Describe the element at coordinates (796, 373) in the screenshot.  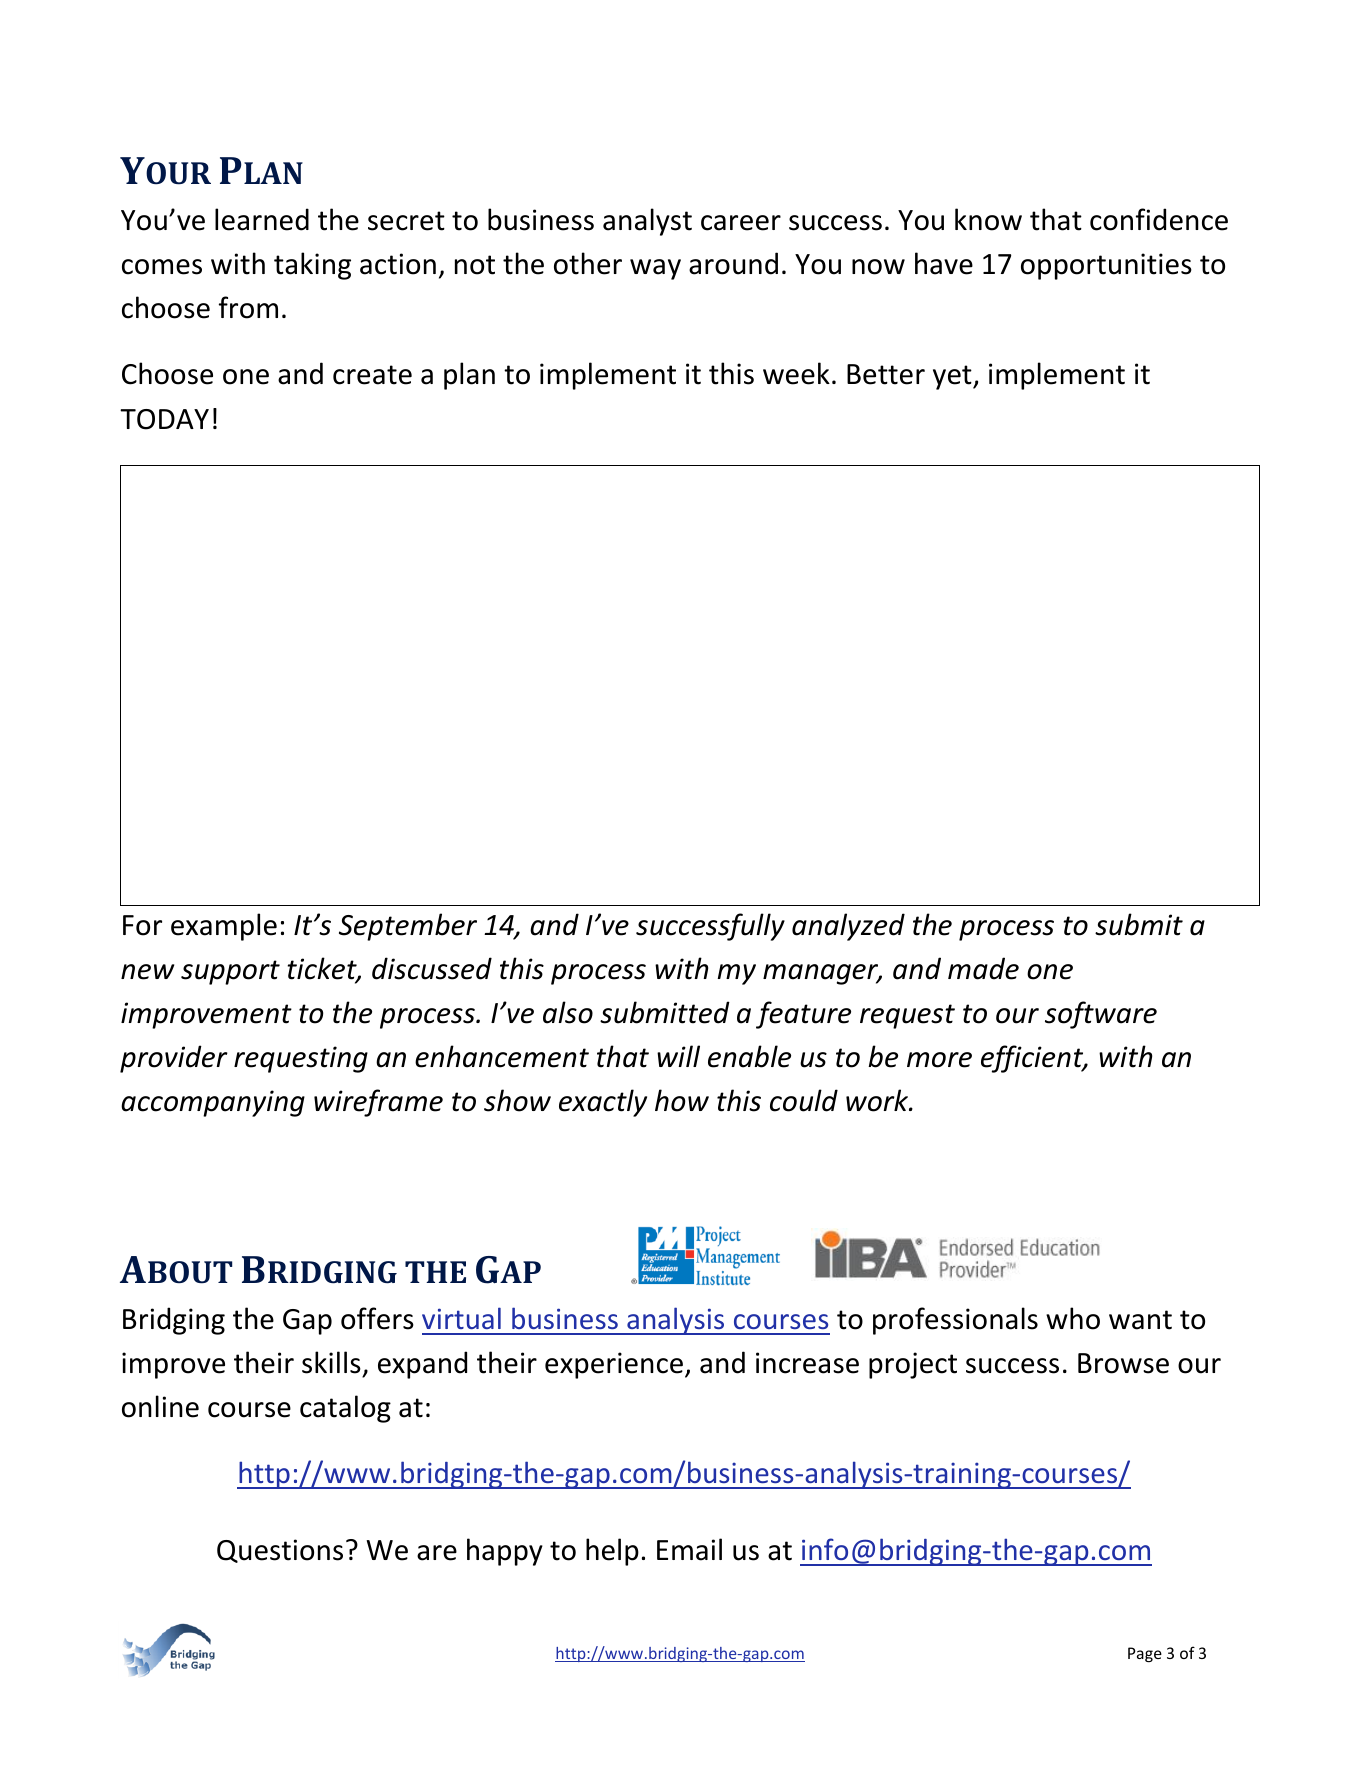
I see `week` at that location.
